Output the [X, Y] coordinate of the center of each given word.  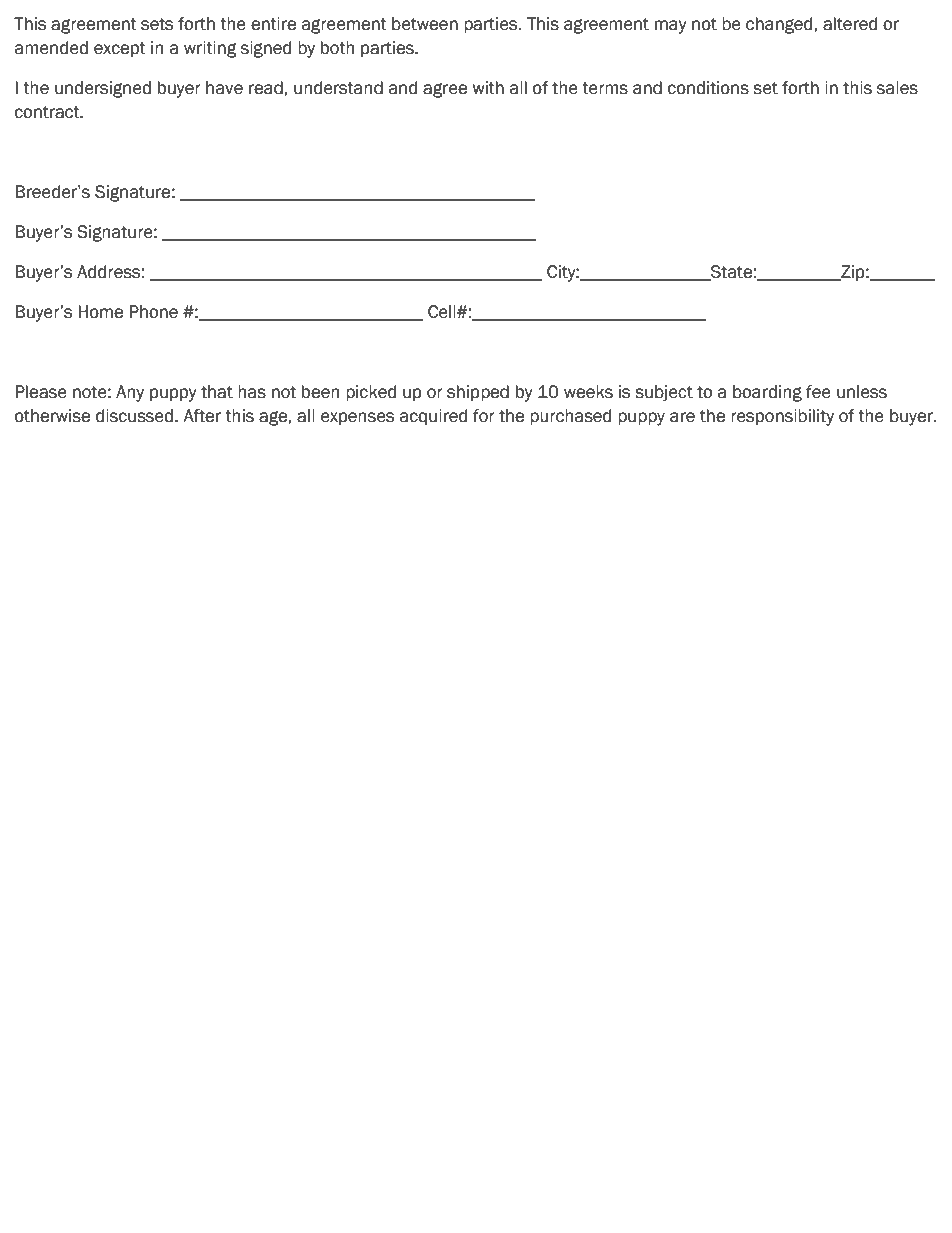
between [425, 24]
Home [100, 312]
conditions [708, 88]
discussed [134, 416]
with [488, 88]
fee [818, 392]
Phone [153, 312]
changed [779, 25]
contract [48, 112]
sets [157, 24]
